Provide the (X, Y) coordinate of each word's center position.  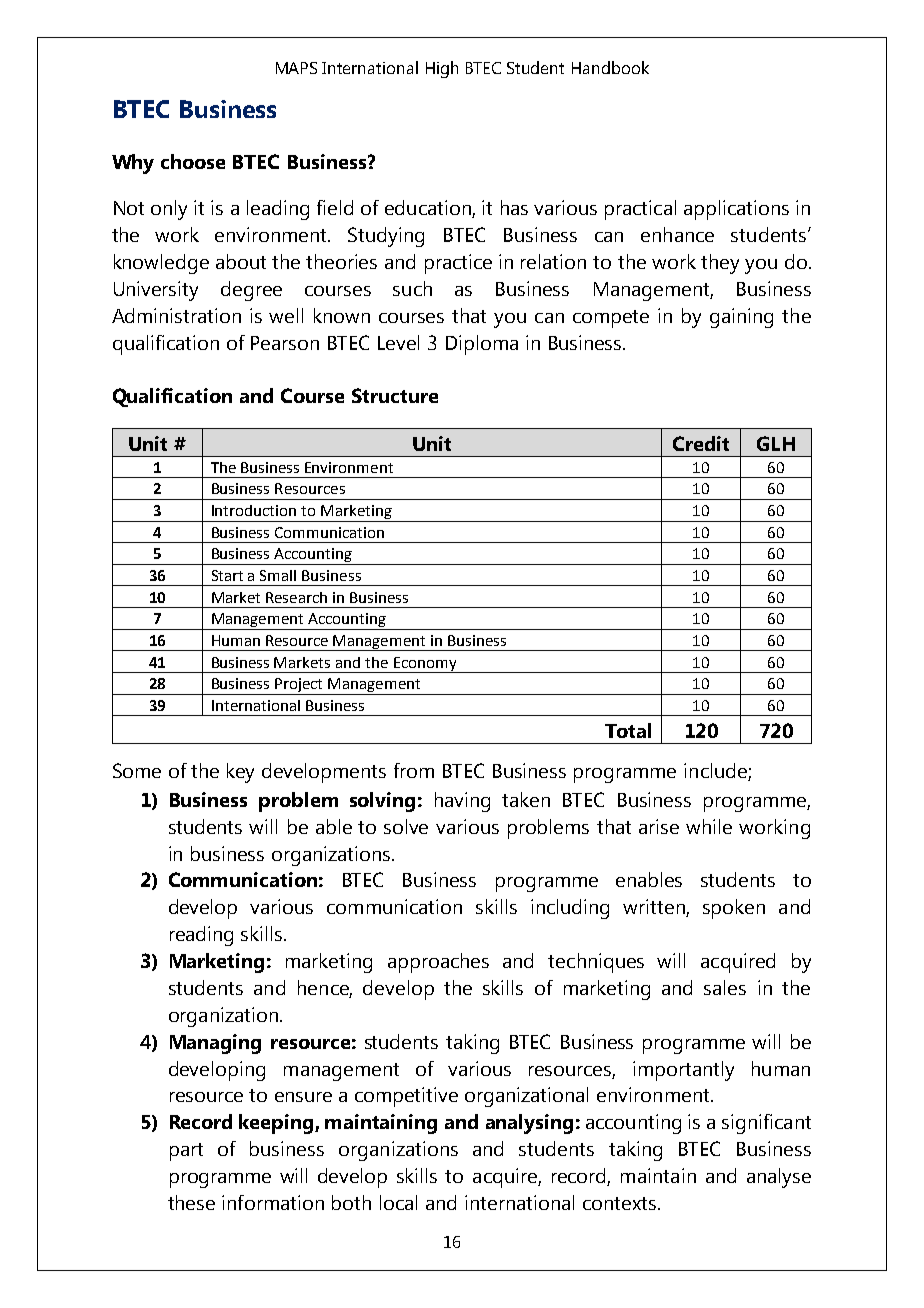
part (186, 1152)
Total (628, 730)
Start (227, 575)
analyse (779, 1178)
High (442, 69)
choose (193, 161)
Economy (425, 665)
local (398, 1202)
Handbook (610, 67)
